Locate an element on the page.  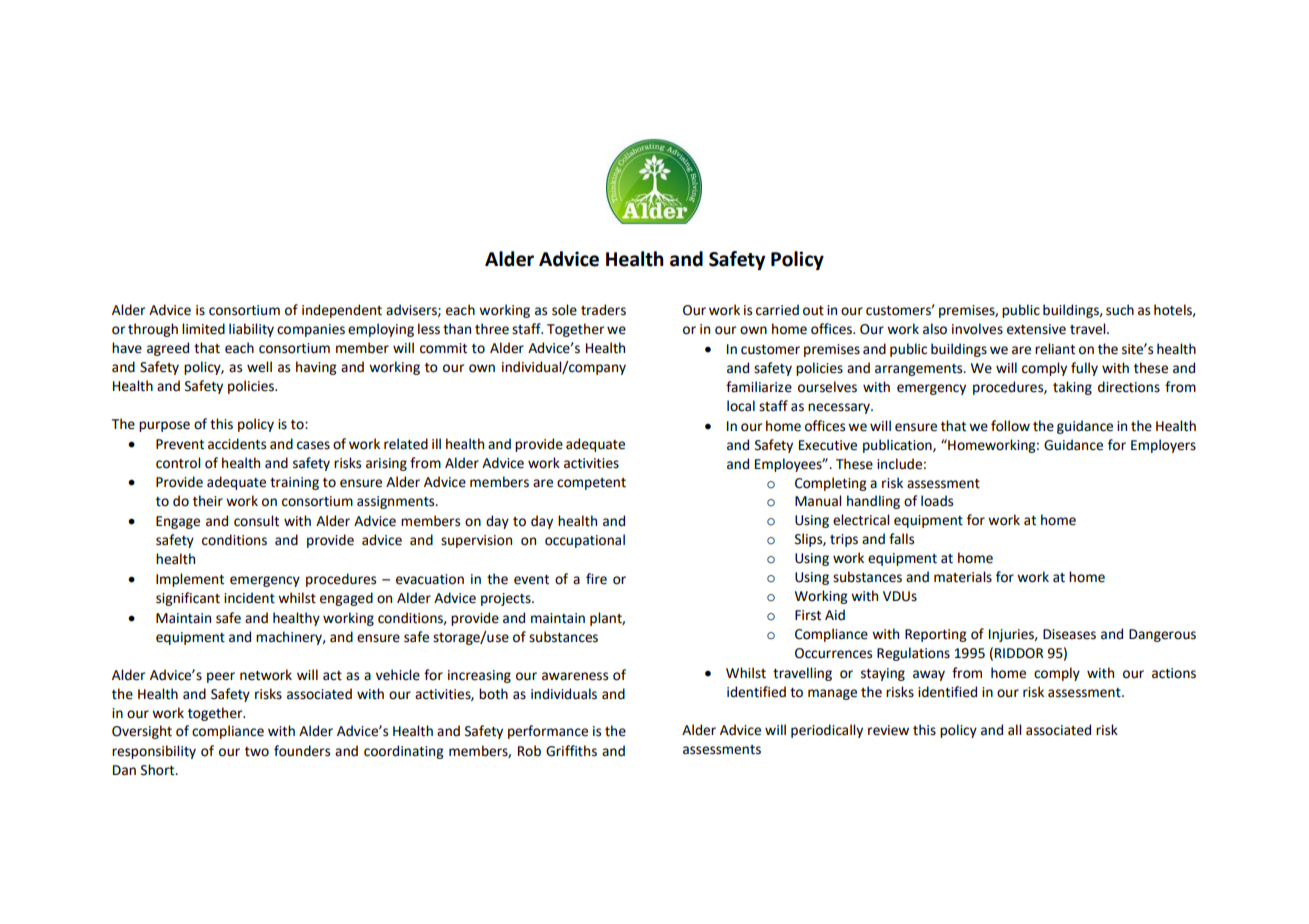
Griffiths is located at coordinates (571, 751).
